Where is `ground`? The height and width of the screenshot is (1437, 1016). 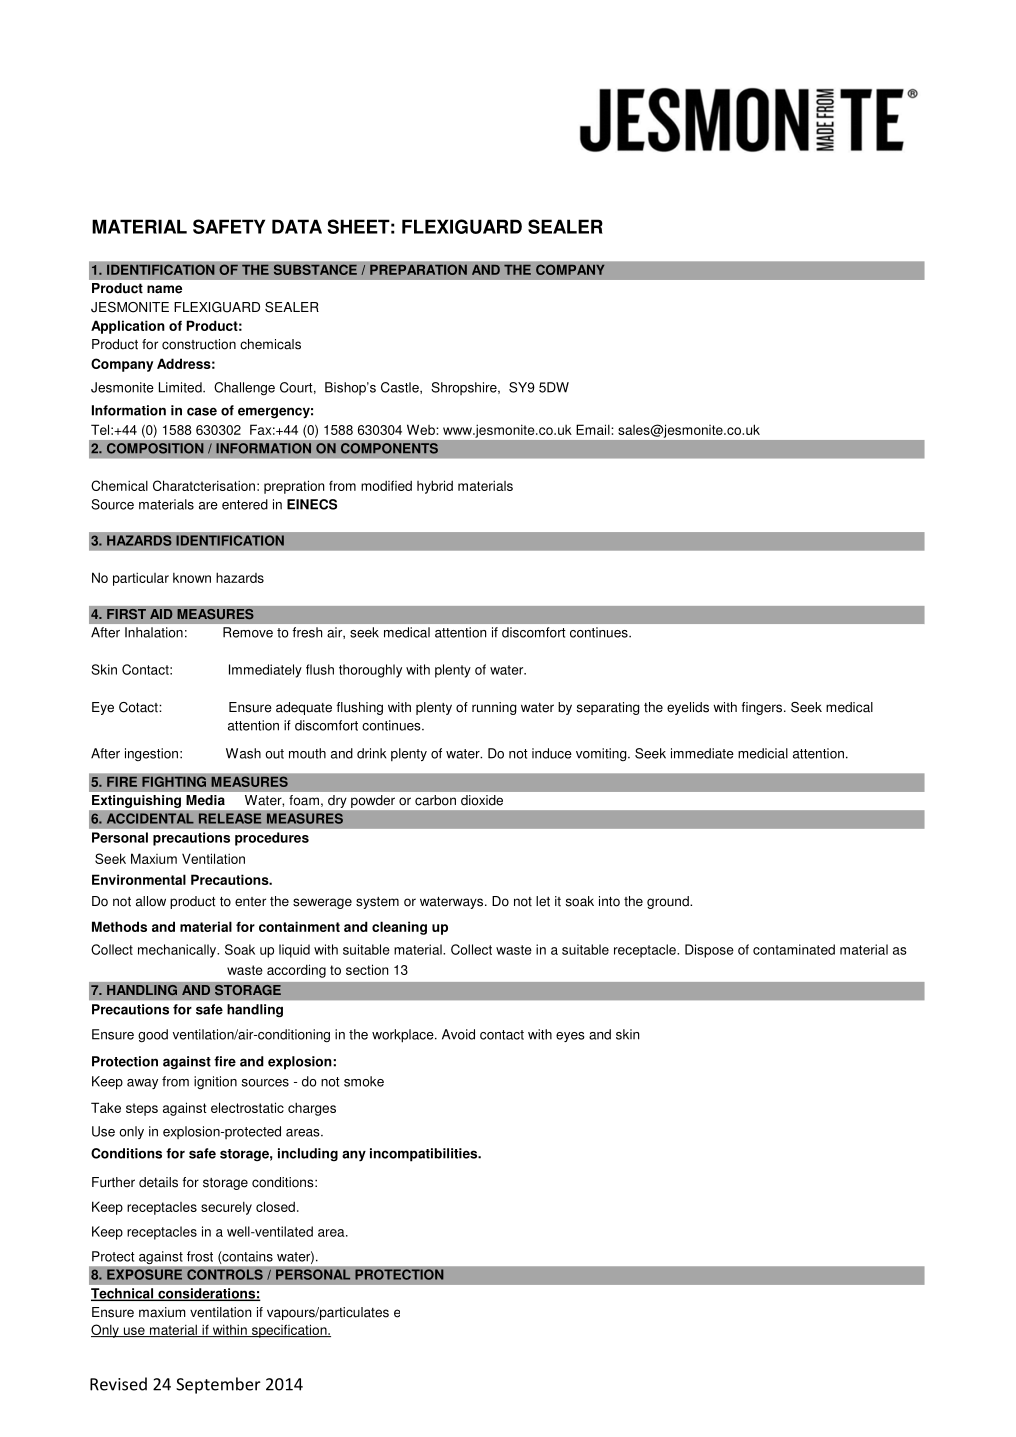 ground is located at coordinates (669, 902).
